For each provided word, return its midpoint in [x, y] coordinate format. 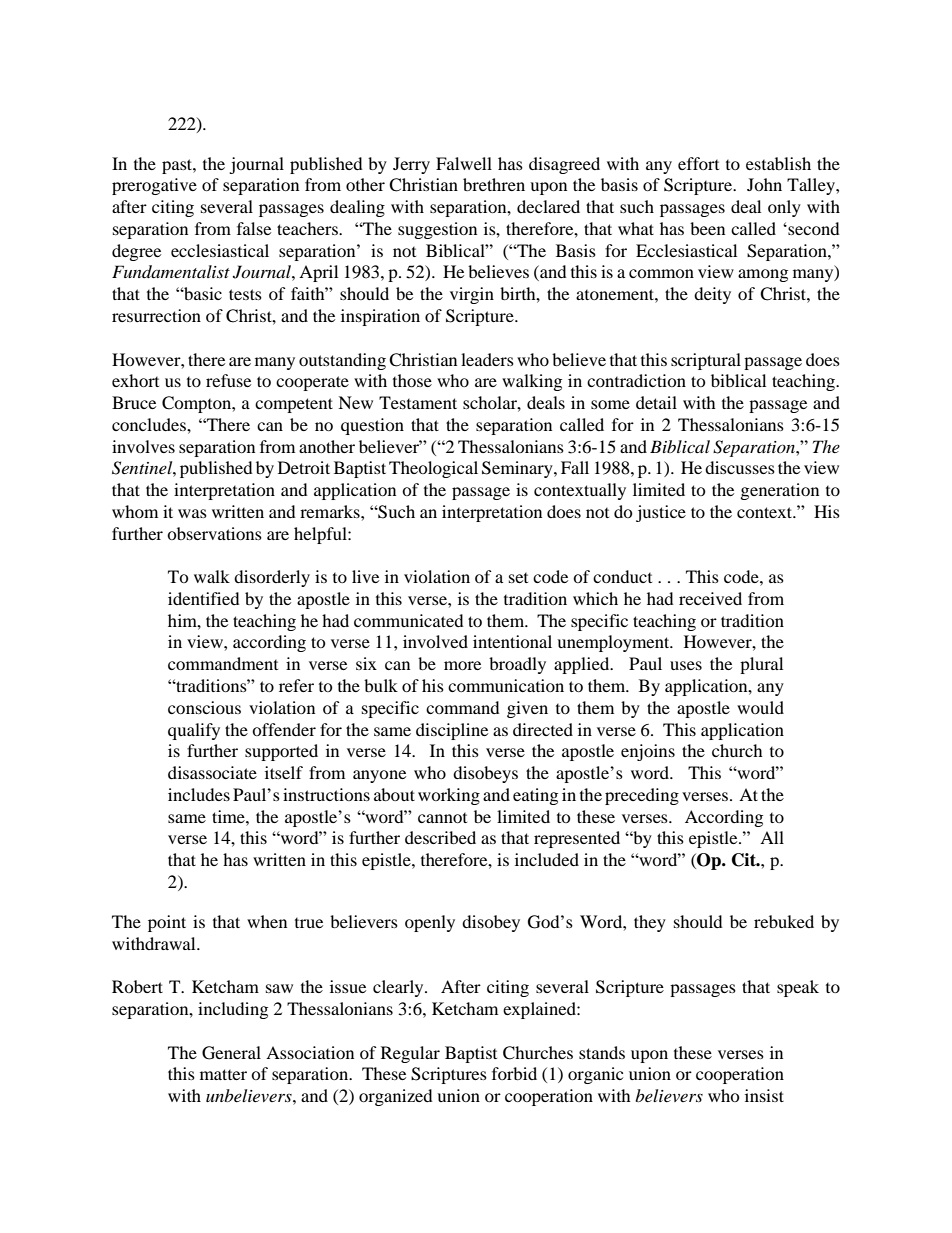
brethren [494, 184]
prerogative [154, 186]
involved [435, 641]
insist [764, 1095]
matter [223, 1074]
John [764, 184]
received [710, 598]
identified [204, 598]
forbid [514, 1073]
